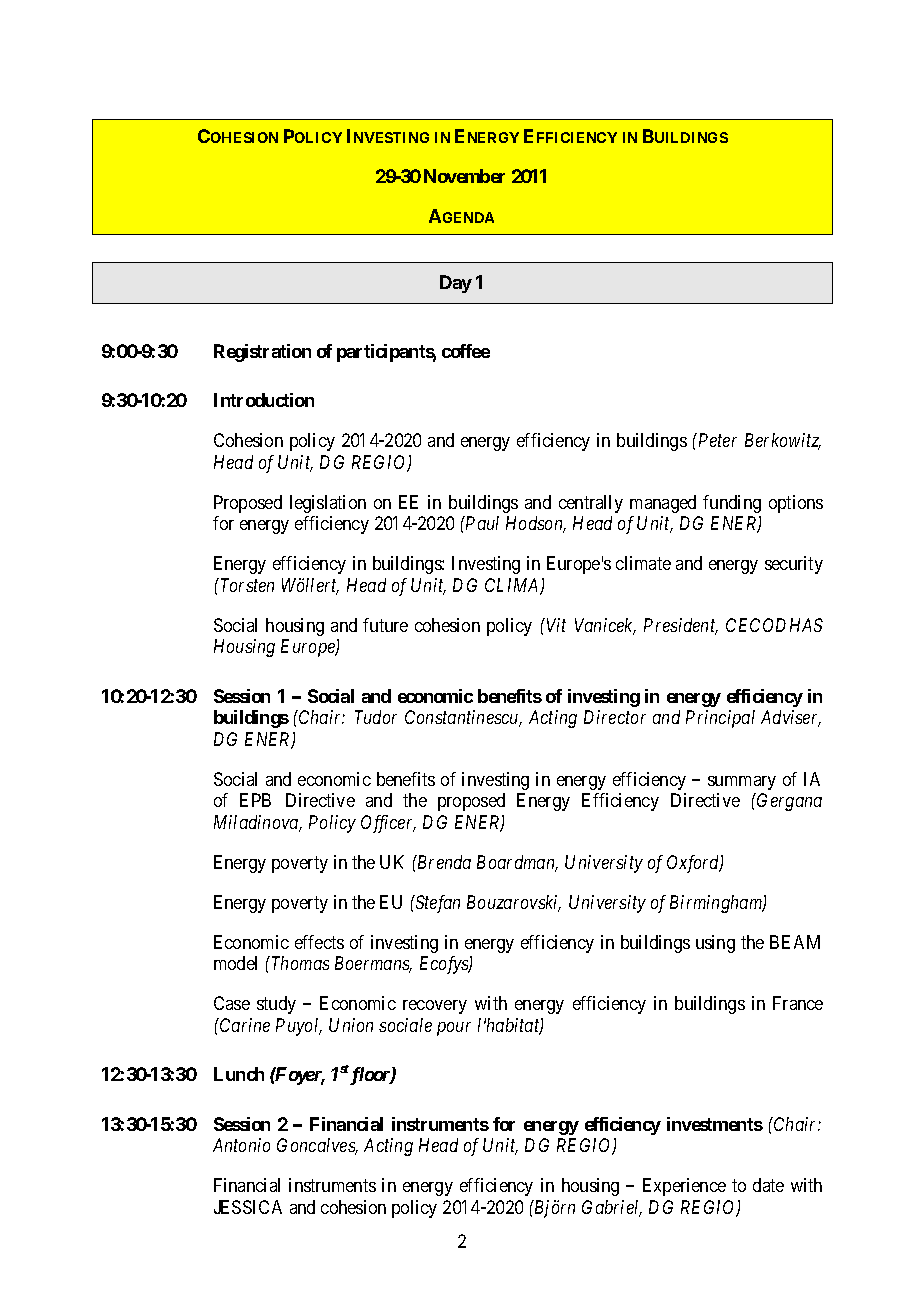  Describe the element at coordinates (732, 504) in the screenshot. I see `funding` at that location.
